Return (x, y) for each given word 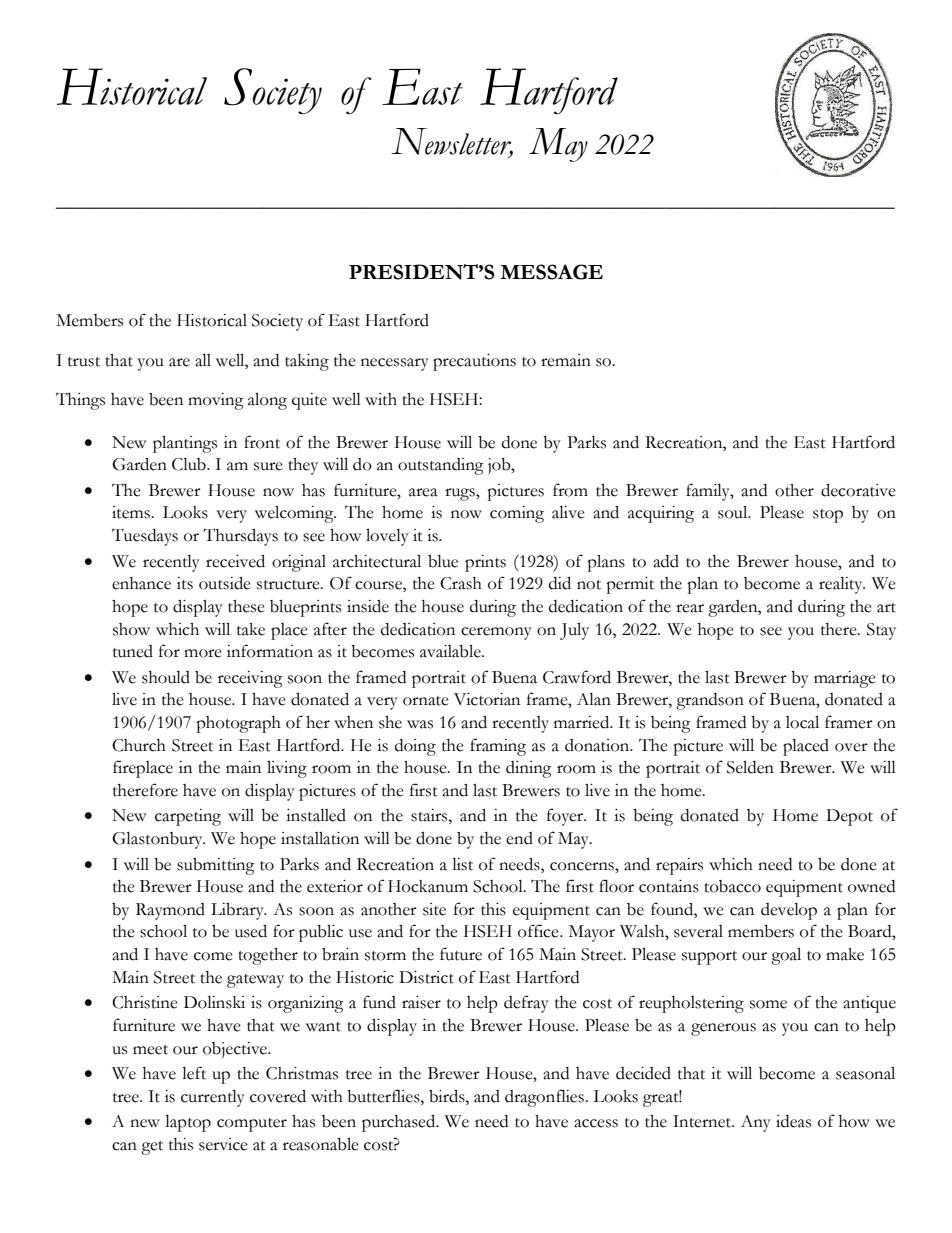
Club (190, 464)
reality (842, 585)
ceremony (496, 633)
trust (84, 362)
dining (529, 769)
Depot (849, 817)
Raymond (170, 911)
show (131, 629)
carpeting (188, 817)
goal (786, 956)
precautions (474, 362)
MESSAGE (551, 272)
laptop (188, 1123)
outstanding (441, 466)
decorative (858, 490)
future (461, 954)
